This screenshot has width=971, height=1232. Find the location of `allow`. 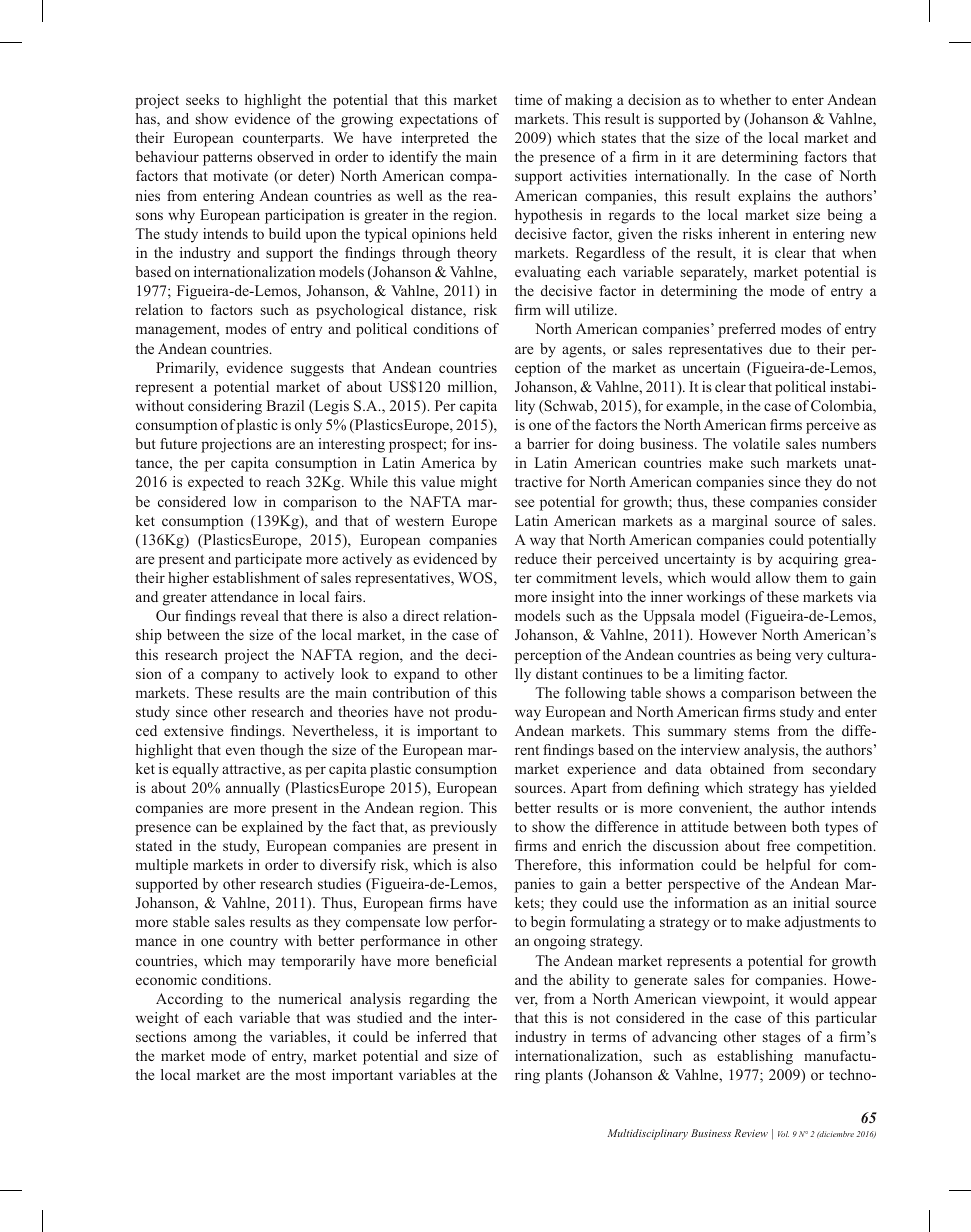

allow is located at coordinates (773, 577).
